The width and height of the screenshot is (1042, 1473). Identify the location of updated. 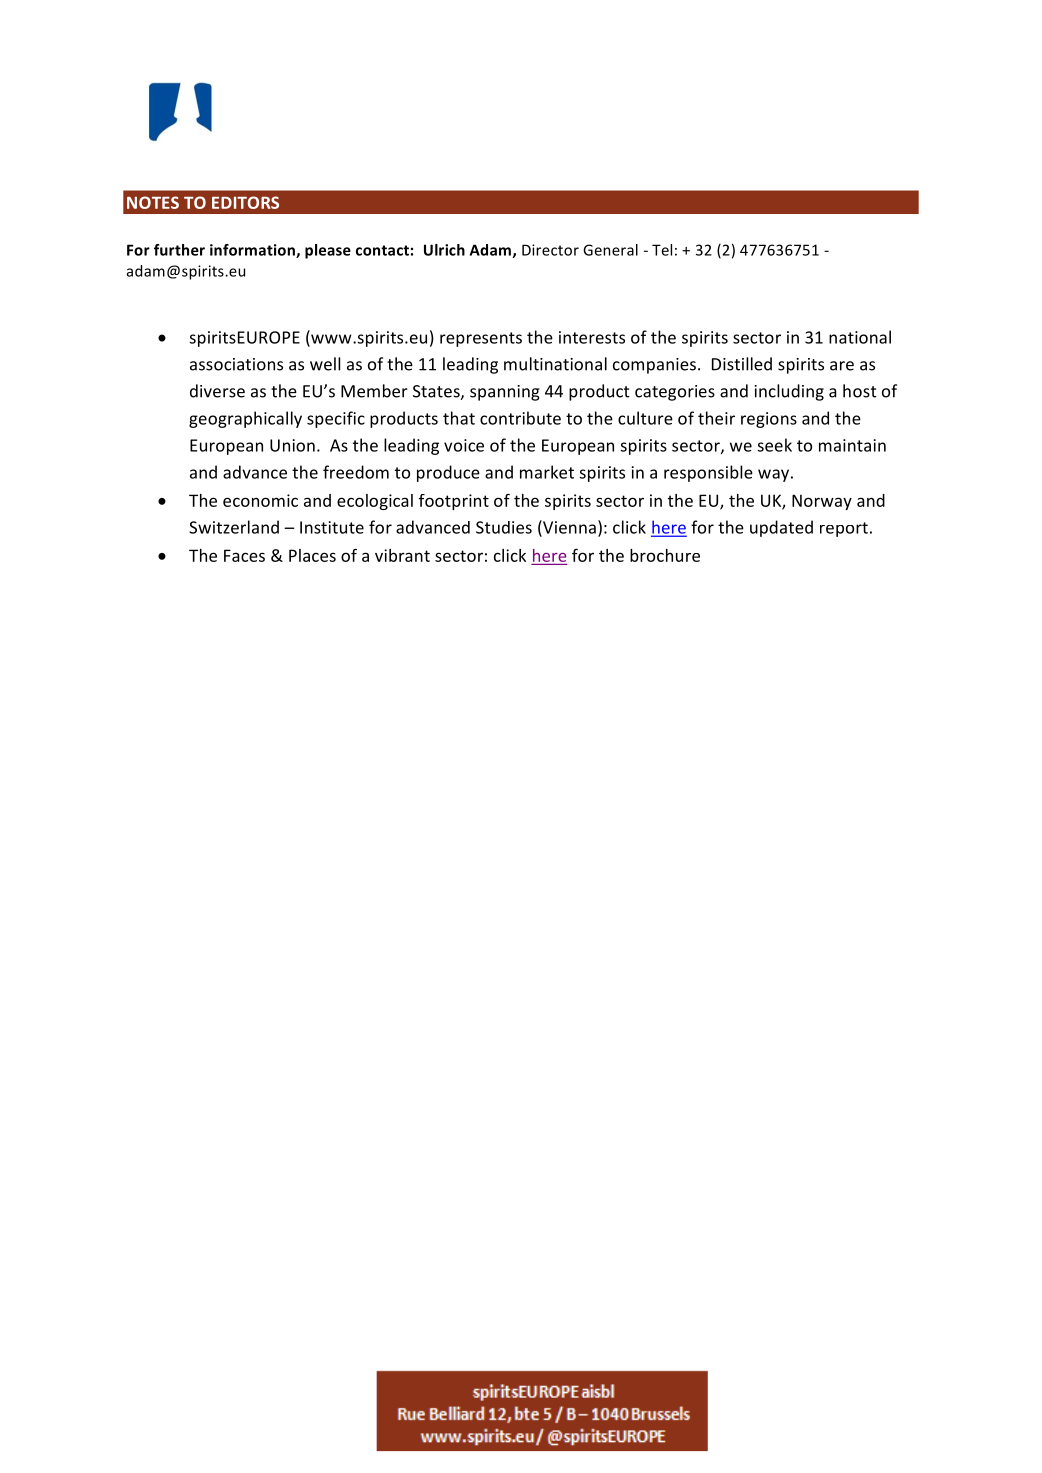
(781, 528).
